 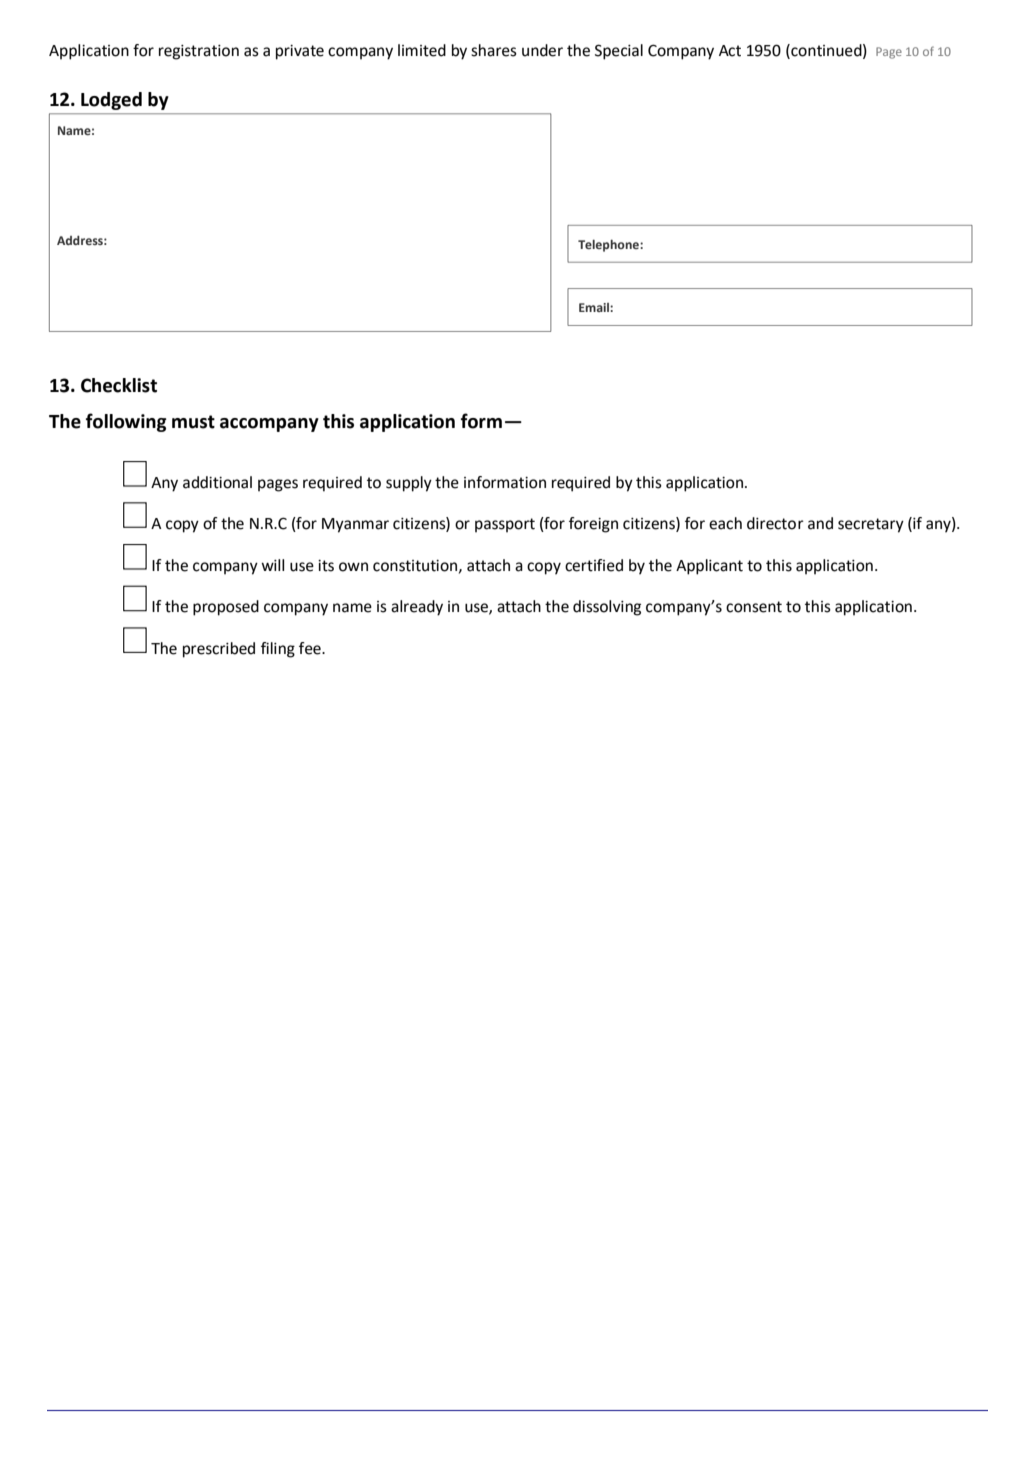 I want to click on already, so click(x=417, y=608).
